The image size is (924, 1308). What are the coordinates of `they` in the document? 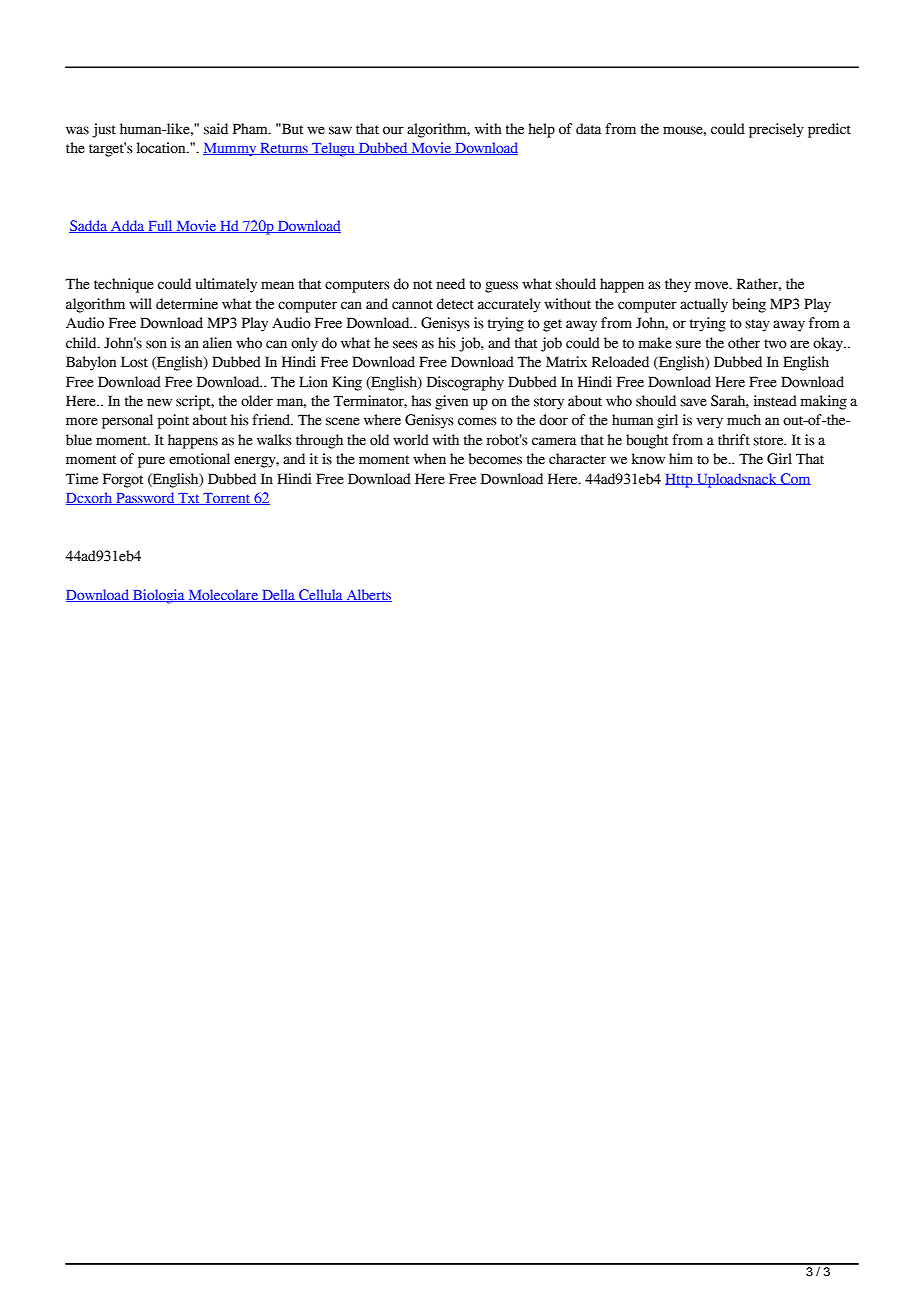 It's located at (678, 285).
